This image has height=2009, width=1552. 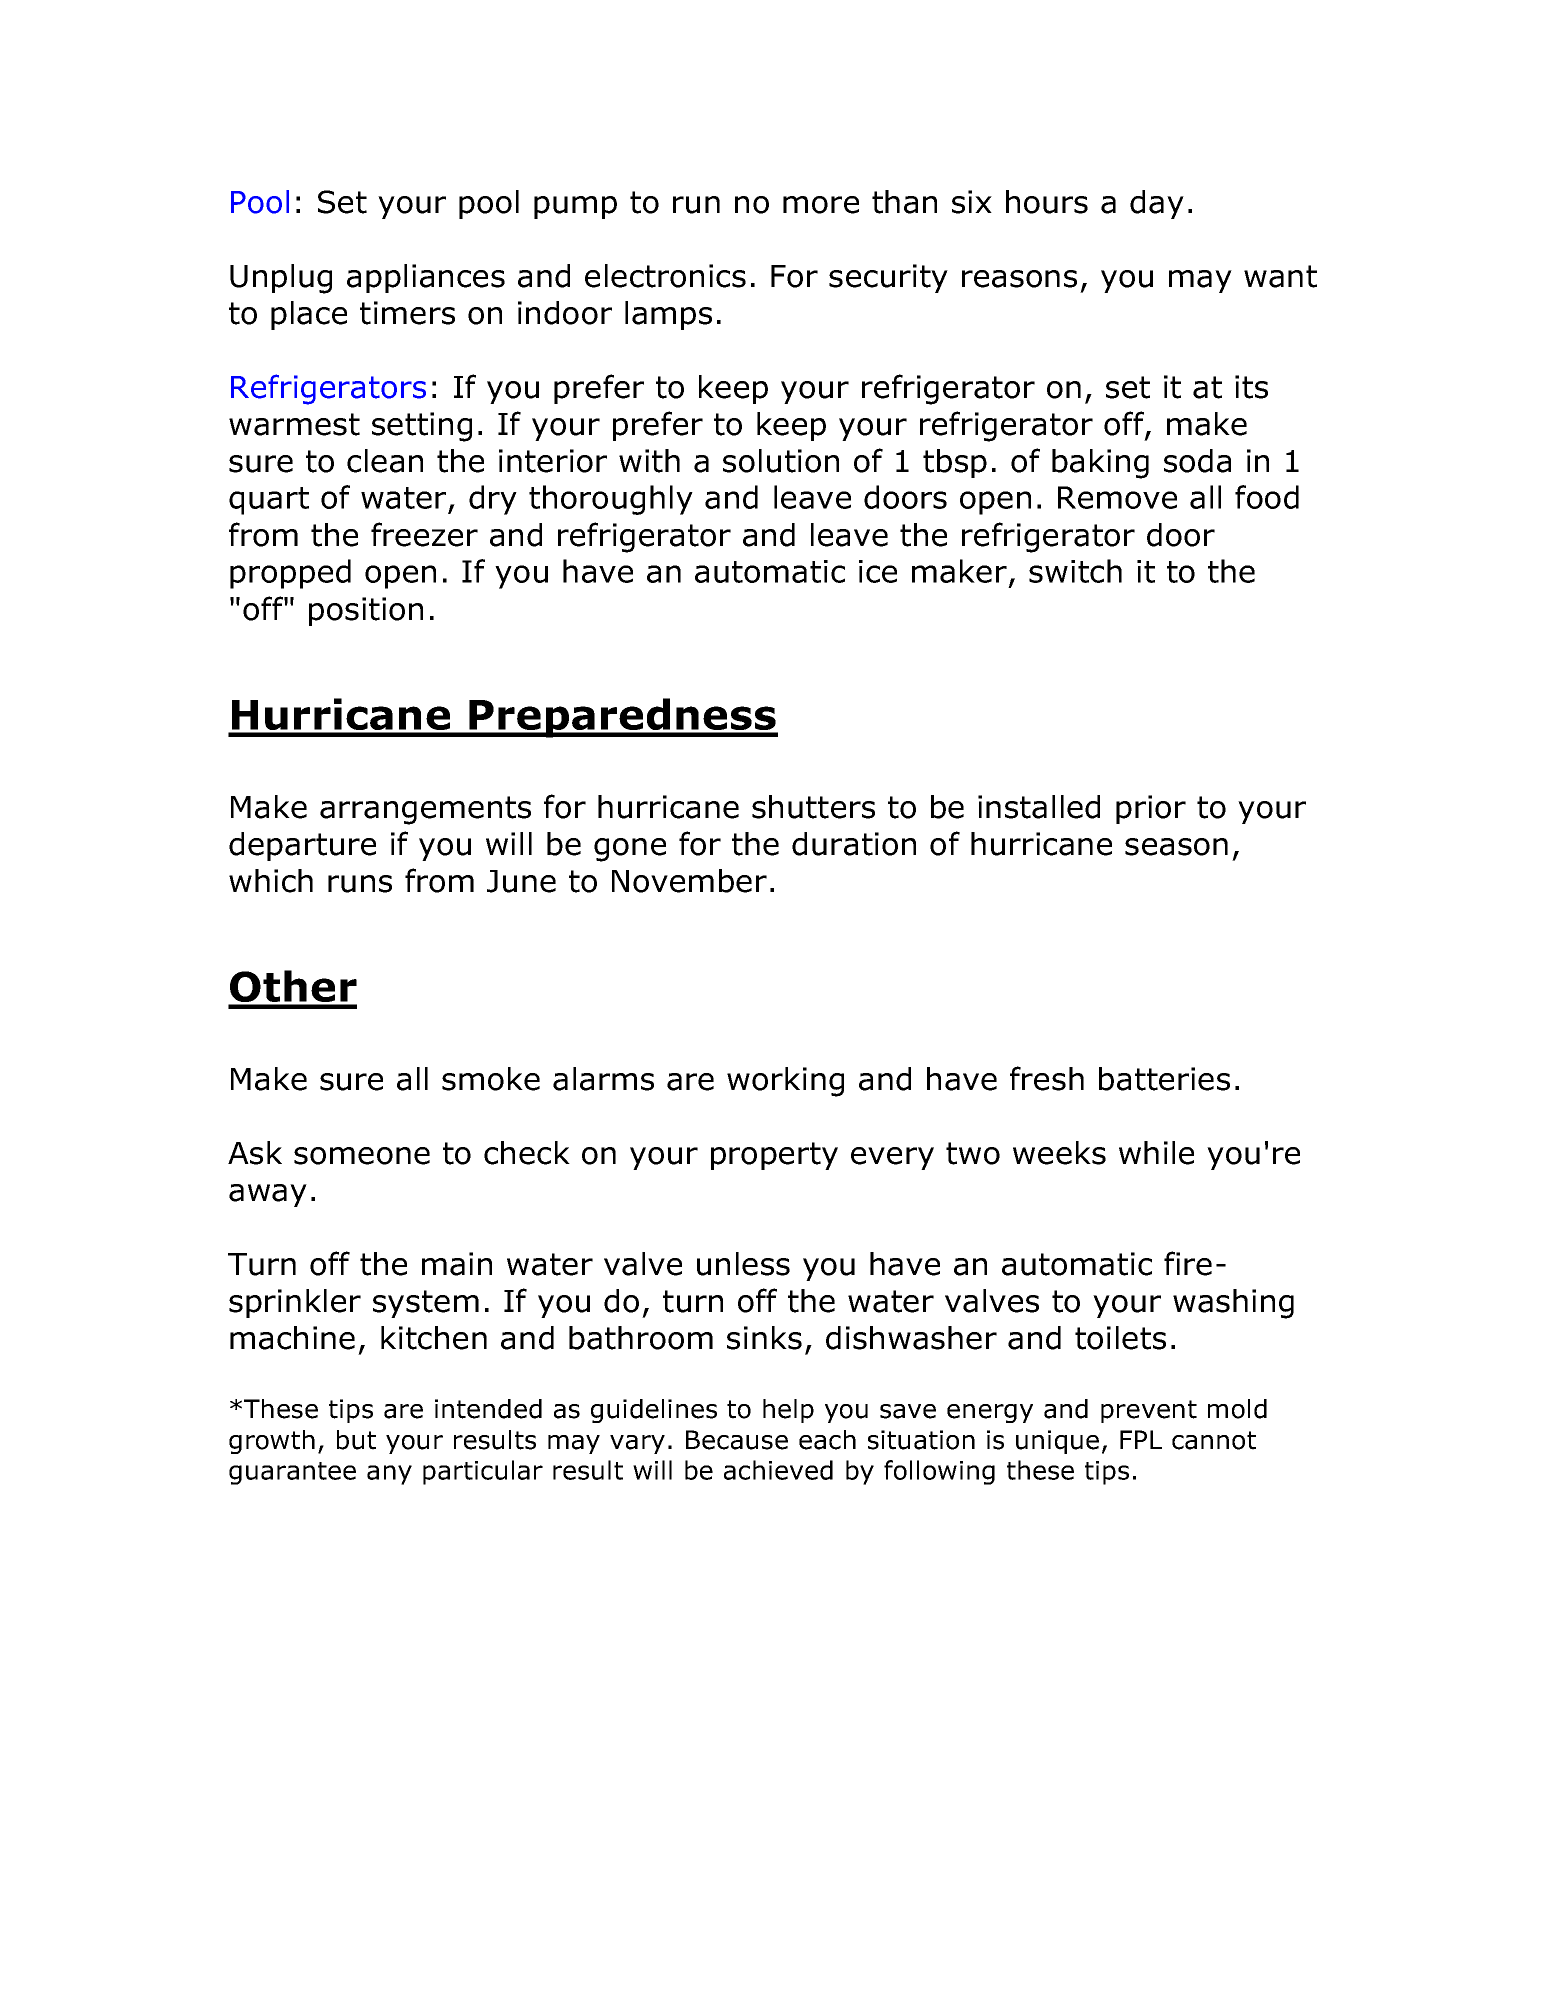 What do you see at coordinates (813, 807) in the image?
I see `shutters` at bounding box center [813, 807].
